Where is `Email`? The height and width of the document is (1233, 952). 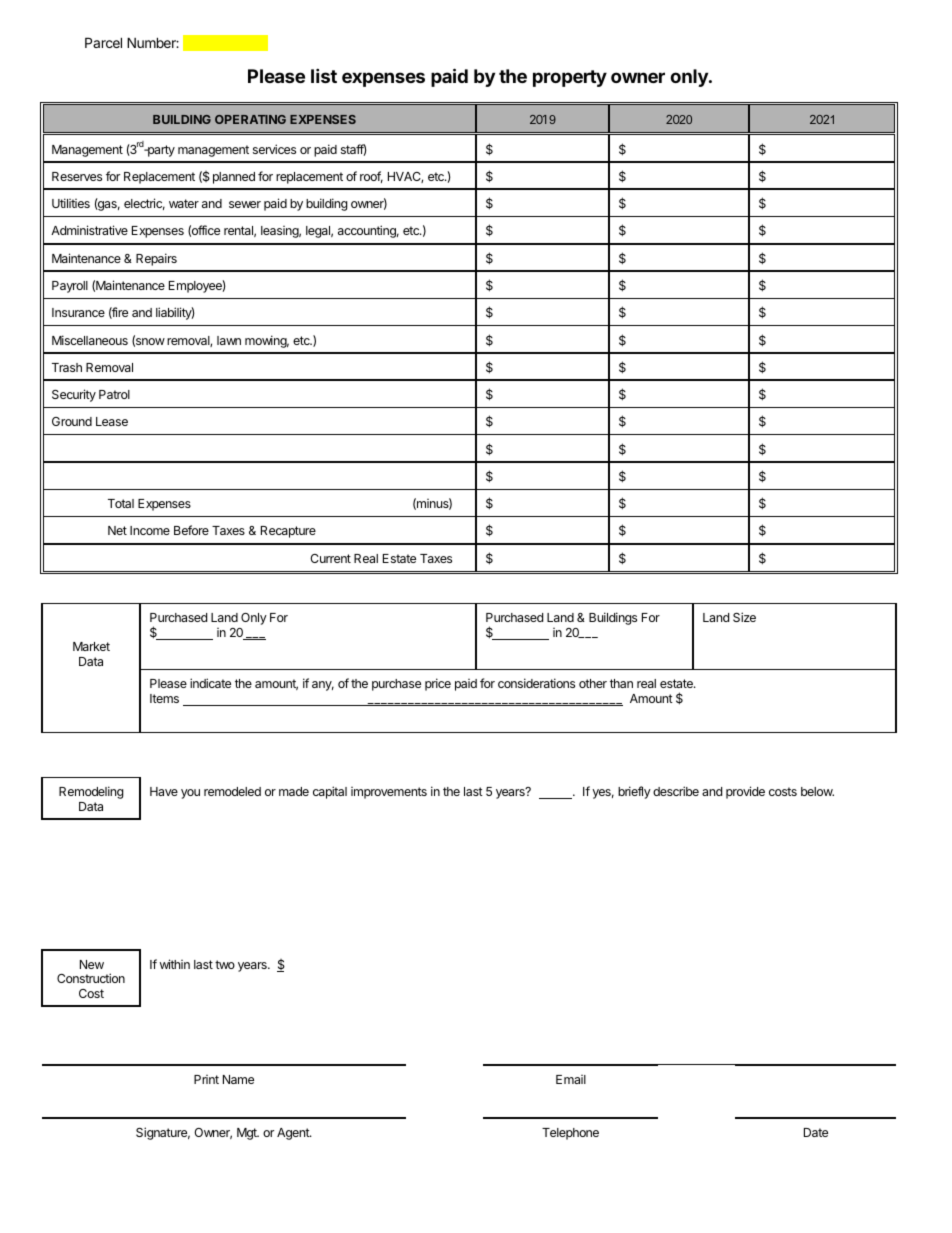
Email is located at coordinates (571, 1079).
